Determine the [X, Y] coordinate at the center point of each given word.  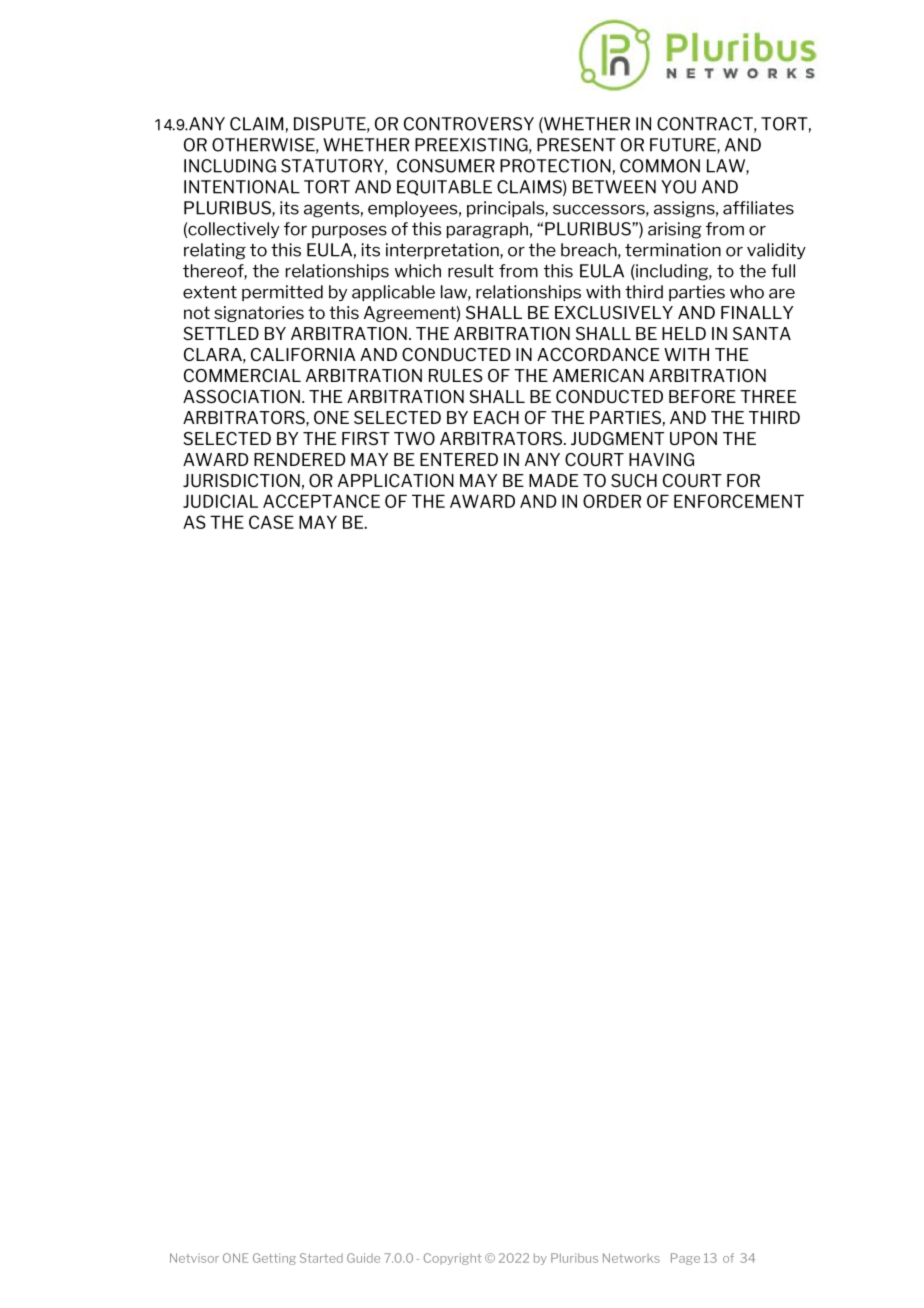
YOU [678, 187]
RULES [456, 375]
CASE [271, 522]
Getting [274, 1259]
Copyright [452, 1259]
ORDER [612, 501]
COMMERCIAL [242, 375]
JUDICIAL [220, 501]
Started [321, 1258]
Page [685, 1259]
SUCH [634, 480]
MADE [553, 480]
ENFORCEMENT [739, 501]
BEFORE [702, 396]
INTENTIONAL [242, 187]
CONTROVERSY [469, 124]
